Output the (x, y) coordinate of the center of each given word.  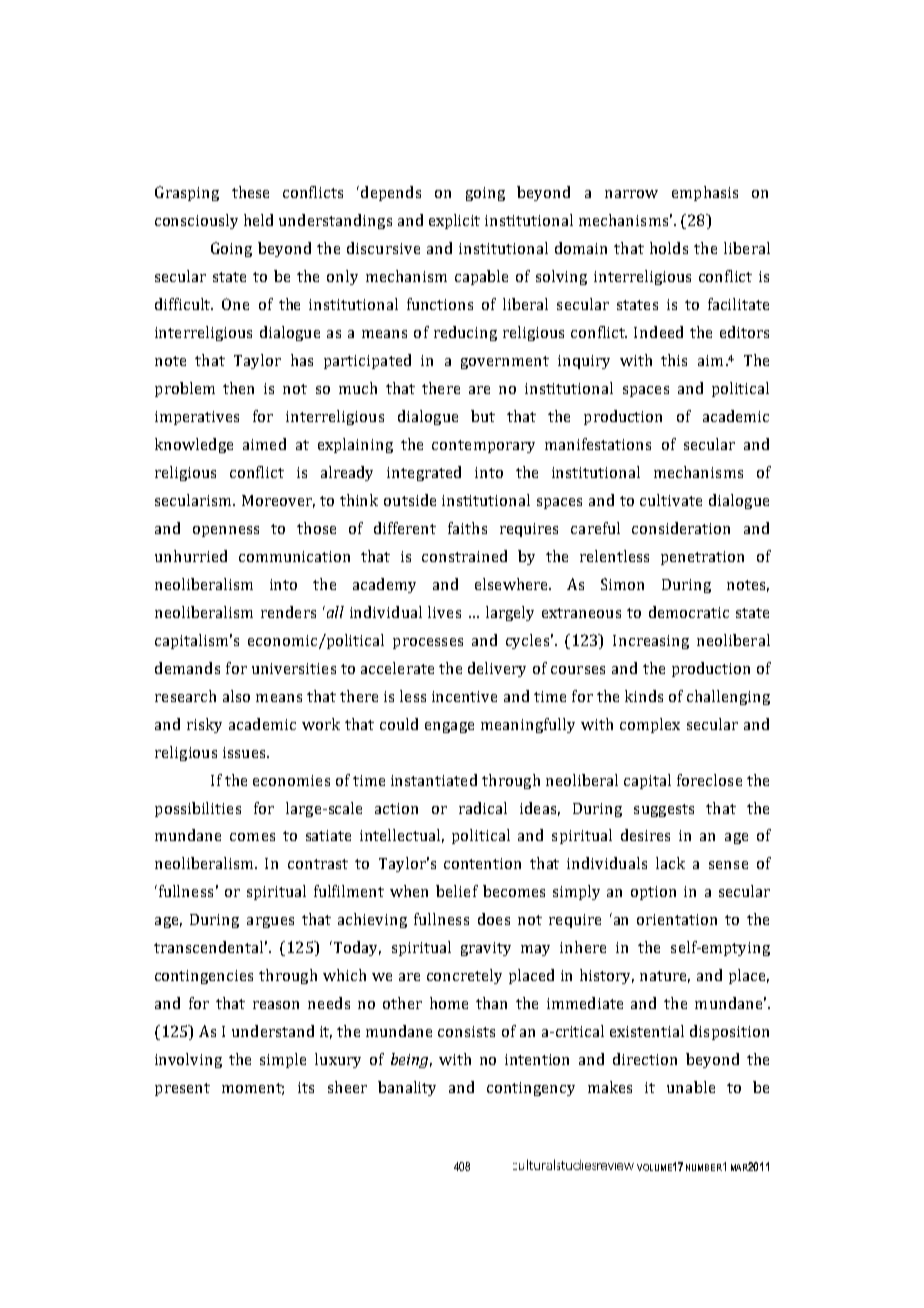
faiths (467, 528)
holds (669, 248)
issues (245, 752)
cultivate (671, 500)
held (258, 220)
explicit (454, 221)
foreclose (709, 780)
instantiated (434, 780)
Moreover (278, 501)
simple (283, 1060)
